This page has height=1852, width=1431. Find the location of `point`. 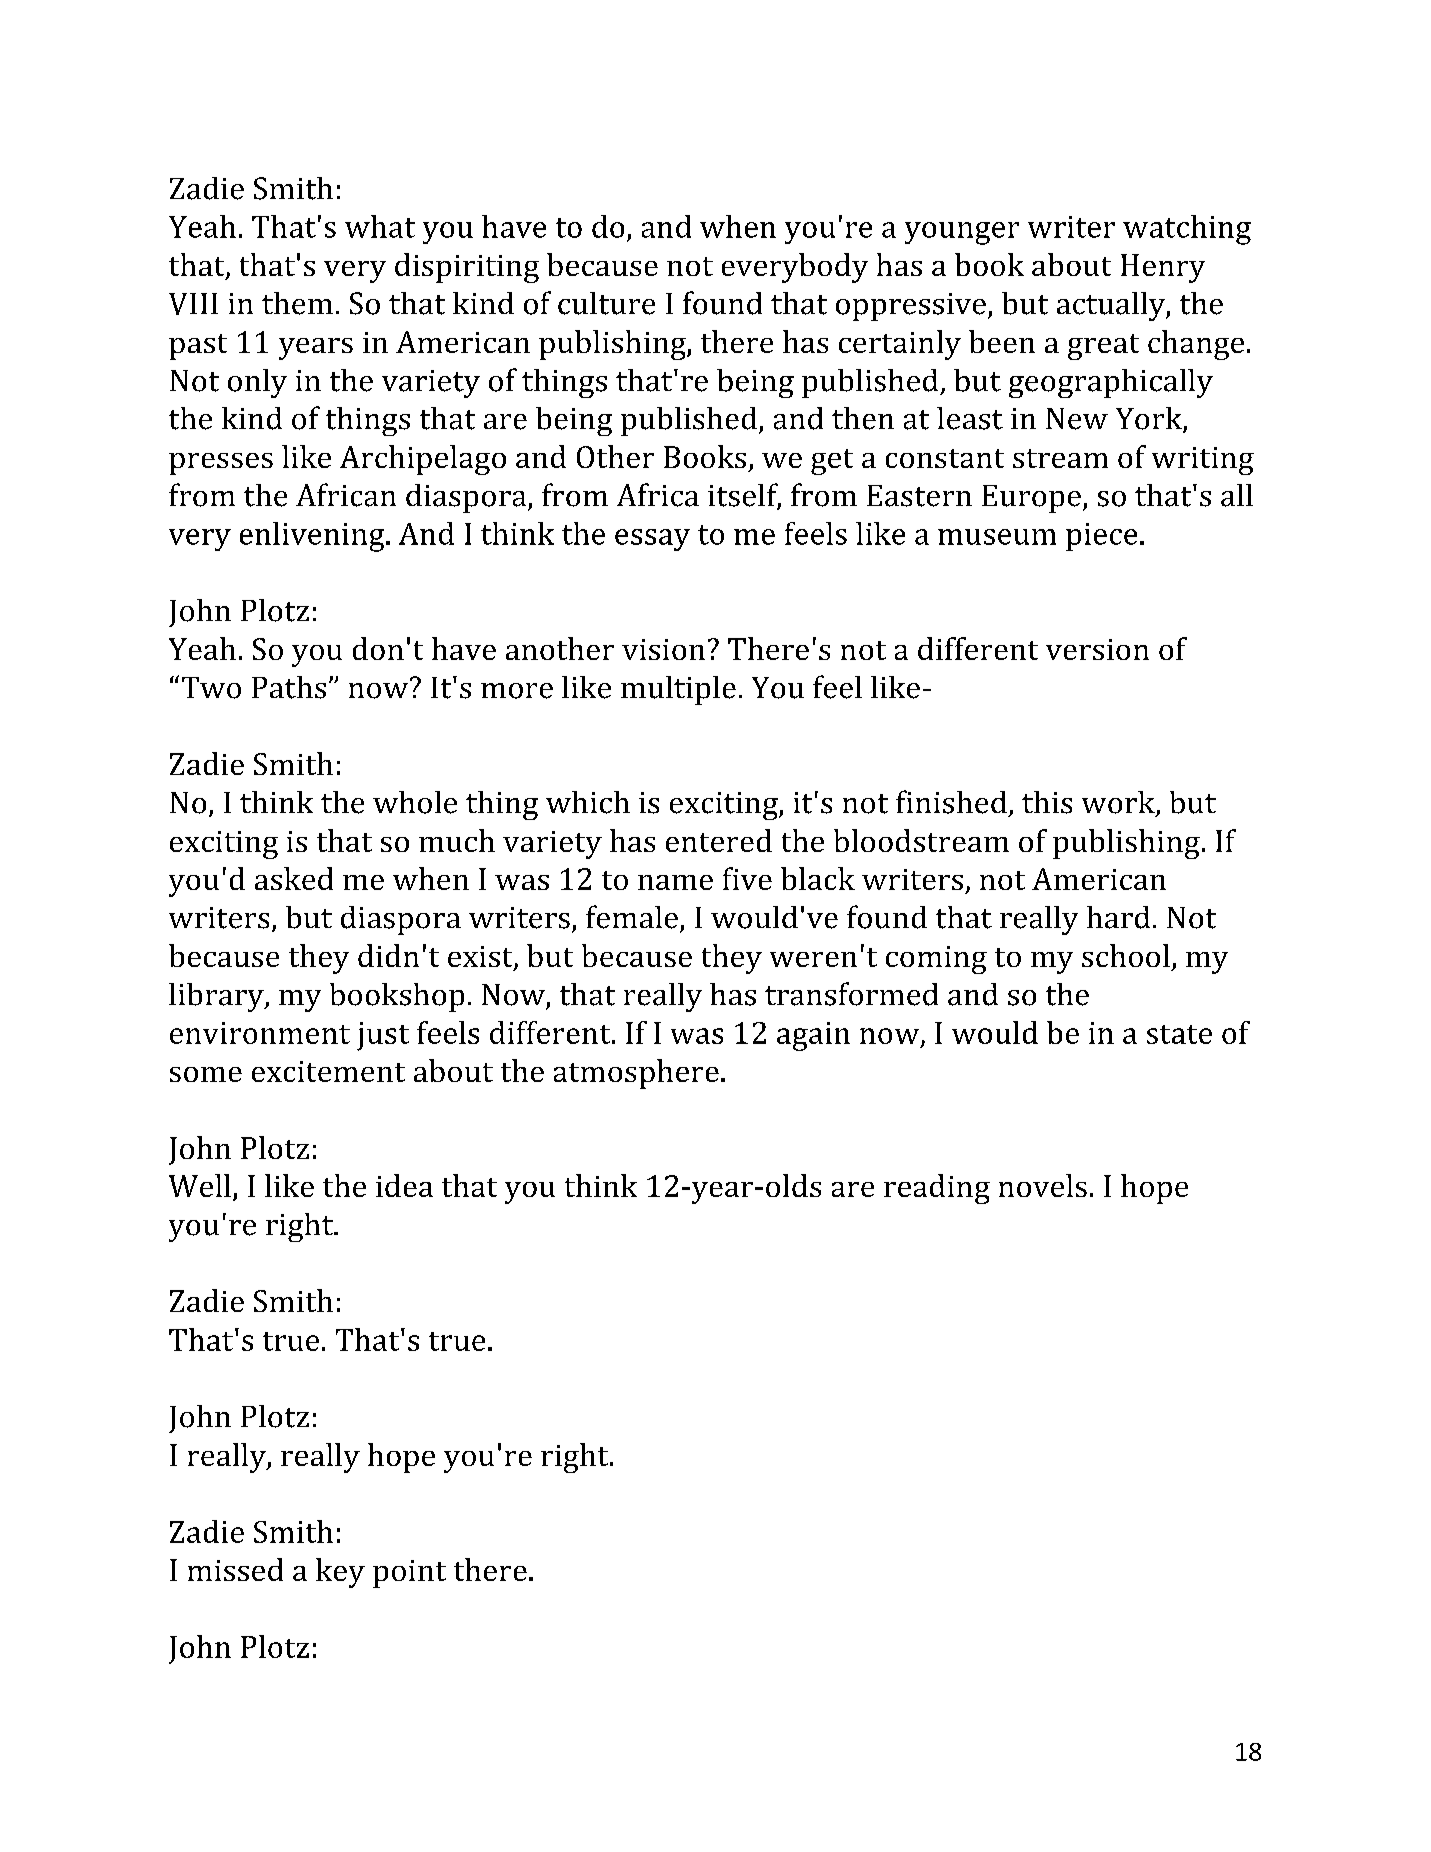

point is located at coordinates (409, 1574).
